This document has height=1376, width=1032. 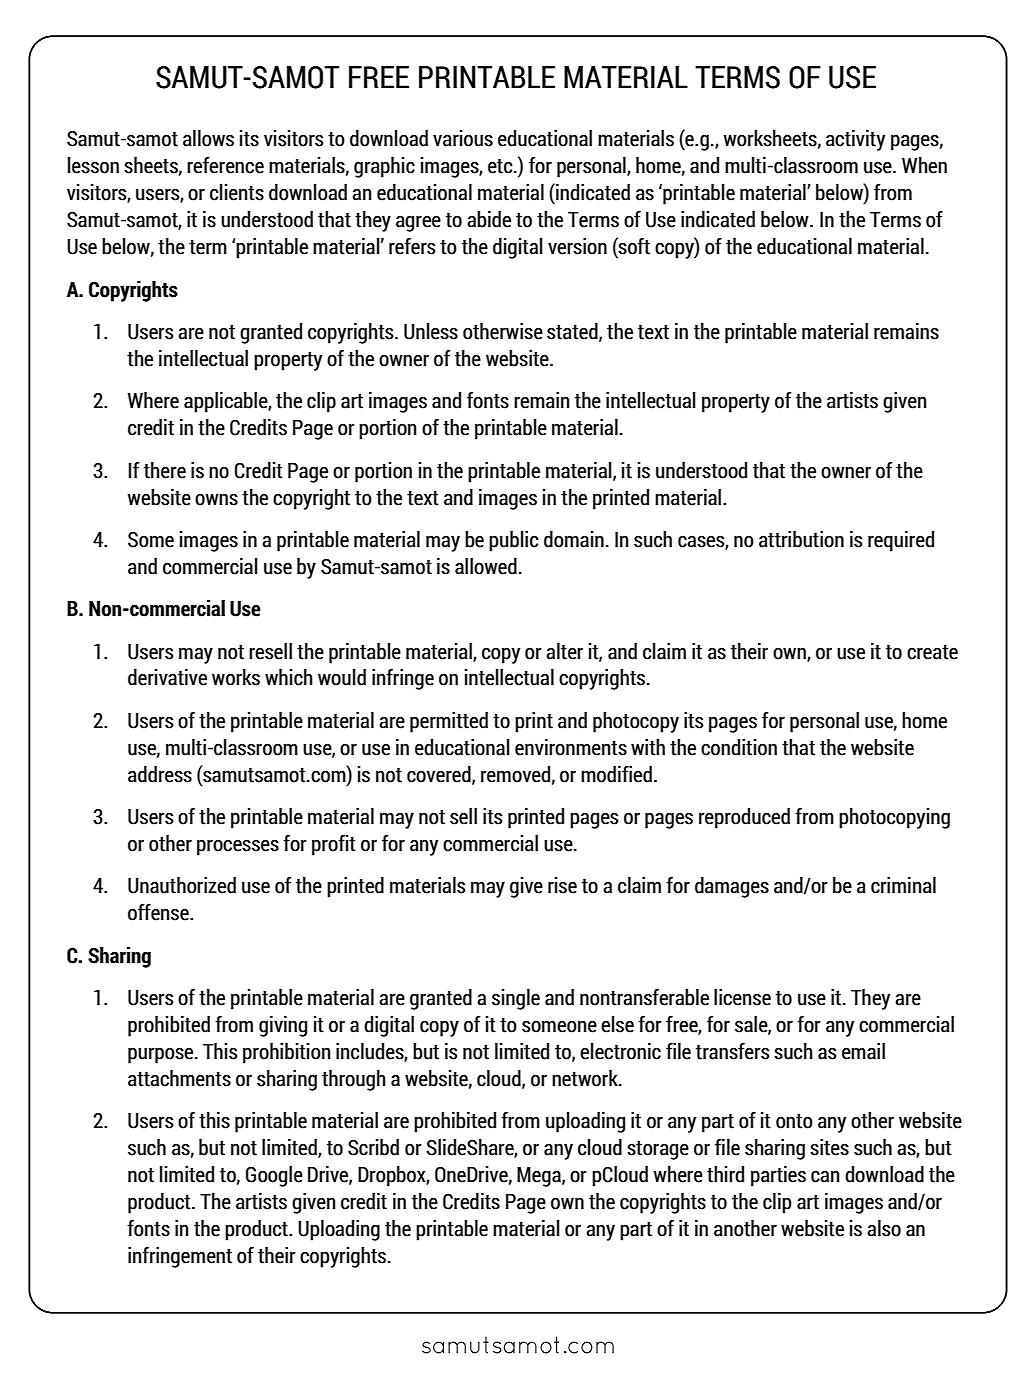 I want to click on license, so click(x=742, y=997).
